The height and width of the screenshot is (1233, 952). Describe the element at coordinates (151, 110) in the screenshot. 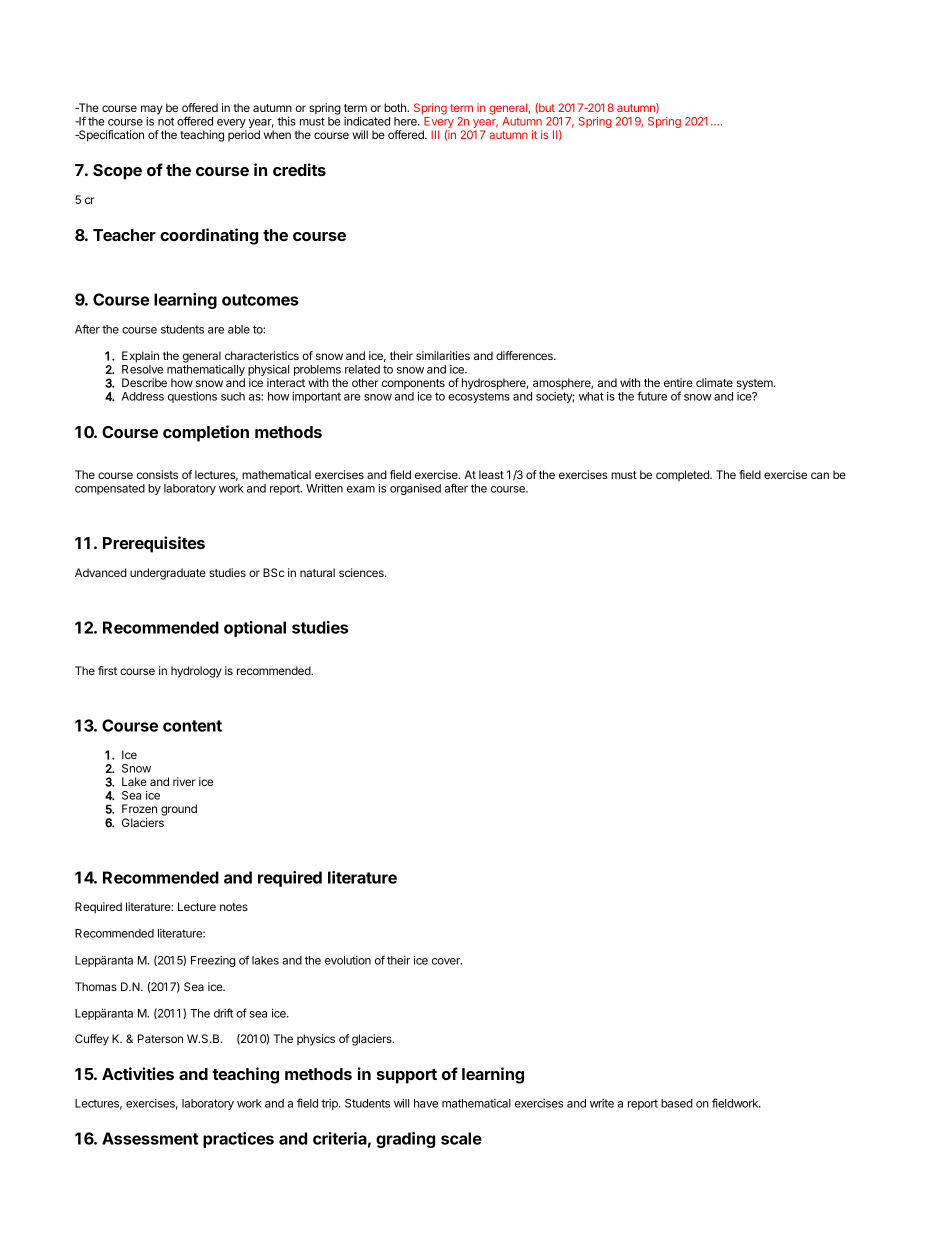

I see `may` at that location.
